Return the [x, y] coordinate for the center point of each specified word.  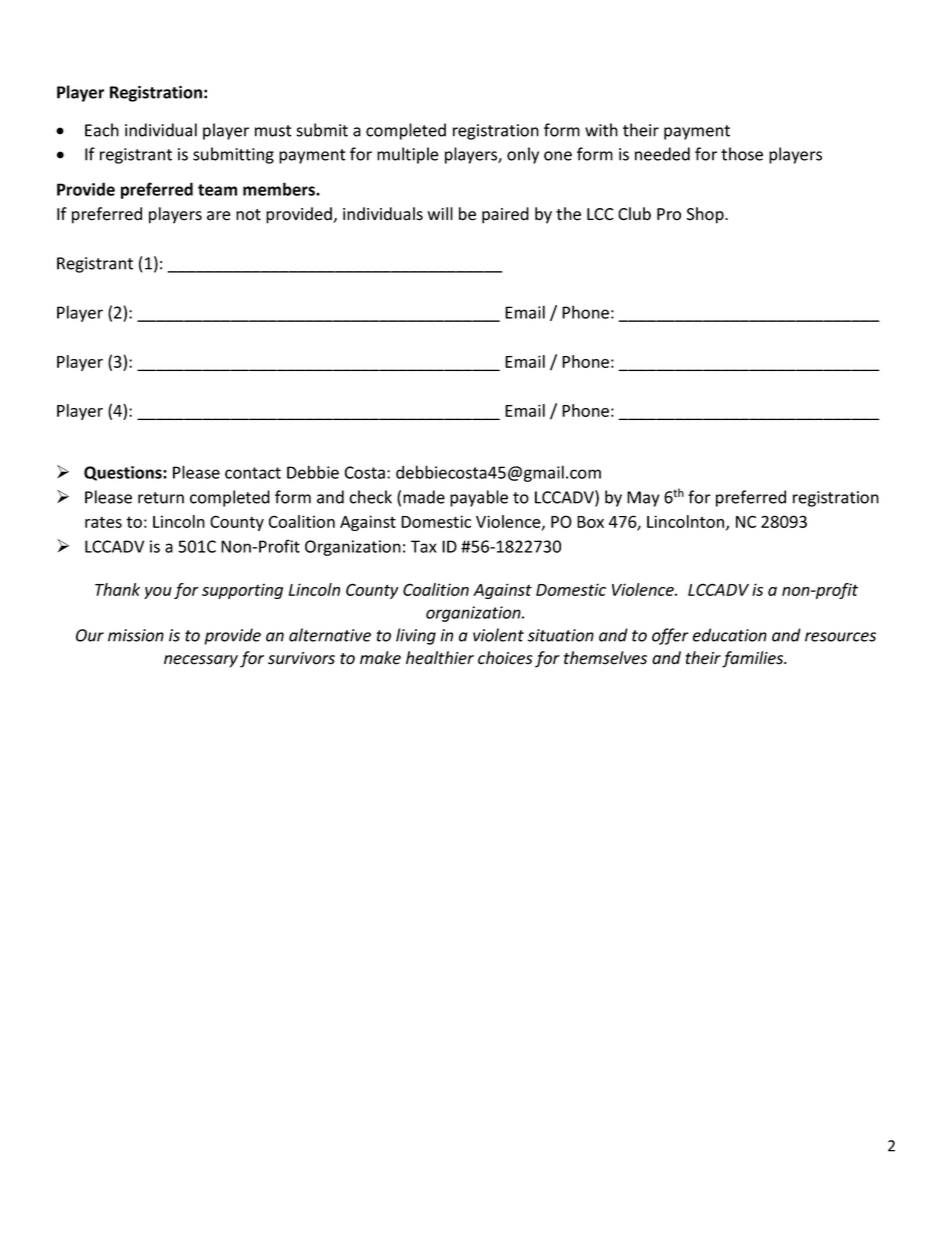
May [643, 499]
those [742, 154]
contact [253, 473]
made [424, 497]
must [273, 131]
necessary [201, 661]
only [523, 155]
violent [498, 635]
